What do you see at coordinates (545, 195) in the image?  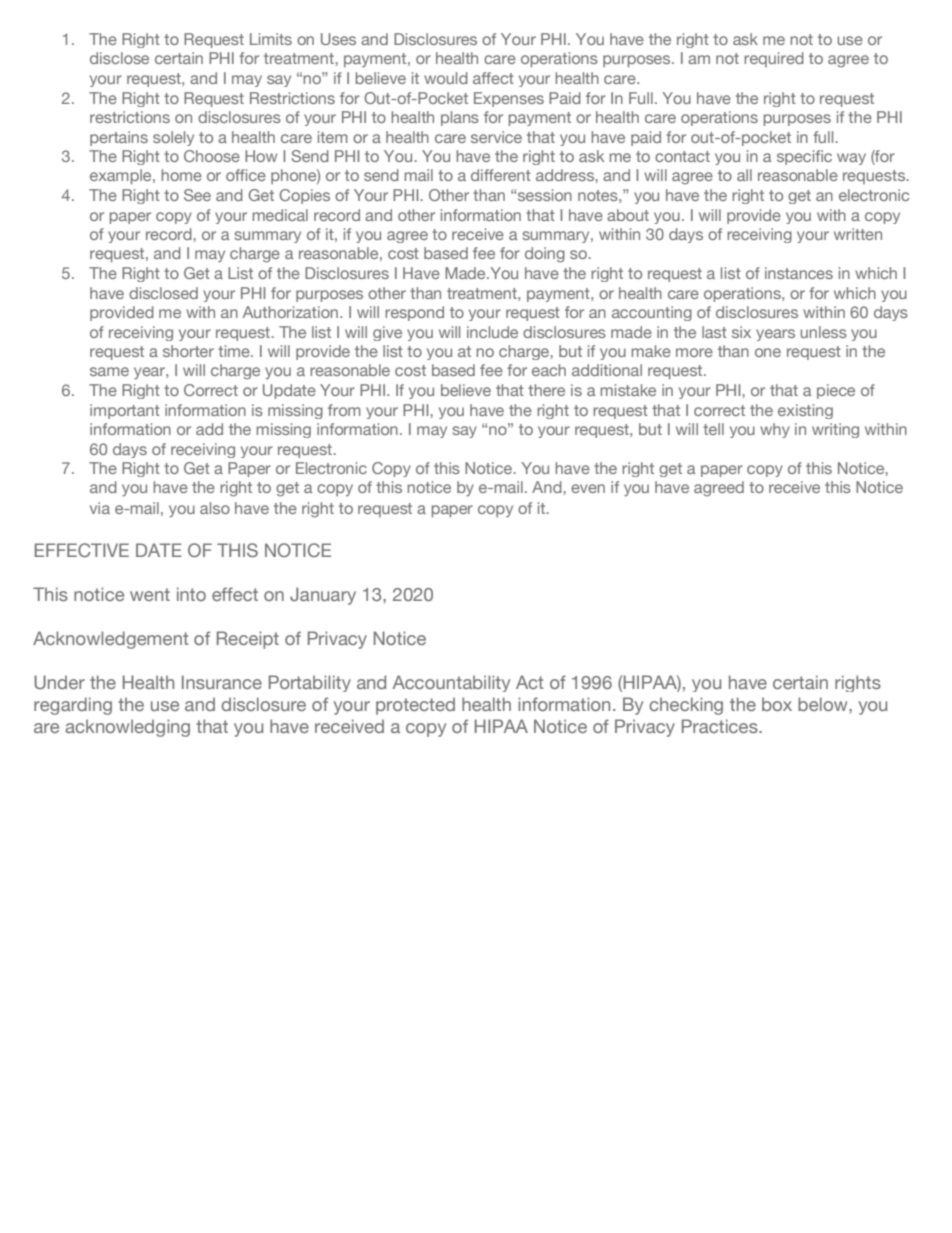 I see `session` at bounding box center [545, 195].
